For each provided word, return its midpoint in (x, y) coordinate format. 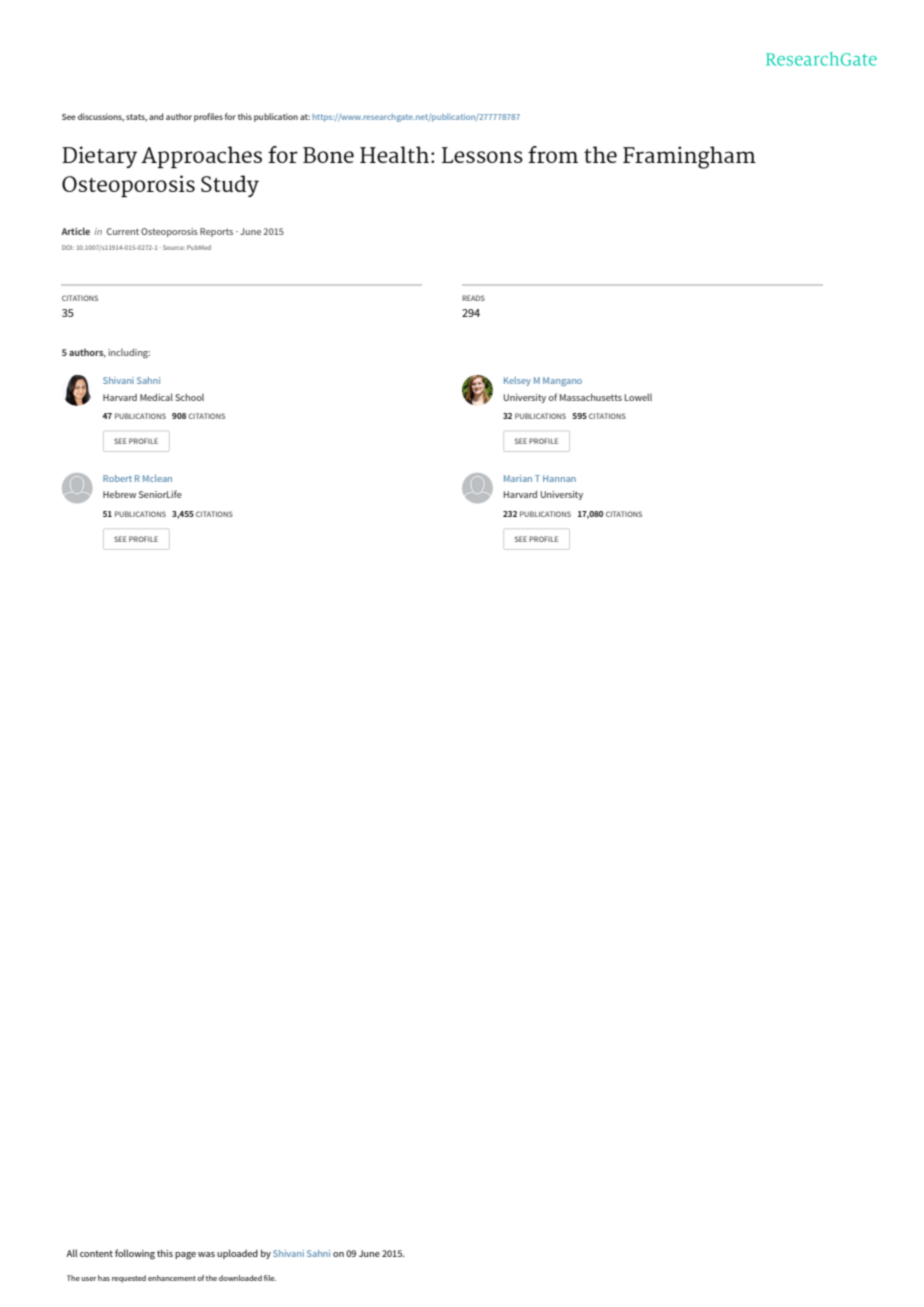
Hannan (559, 478)
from (553, 154)
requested (129, 1279)
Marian (518, 478)
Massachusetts (591, 397)
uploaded (237, 1254)
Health (394, 154)
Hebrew (119, 494)
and (156, 116)
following (135, 1254)
